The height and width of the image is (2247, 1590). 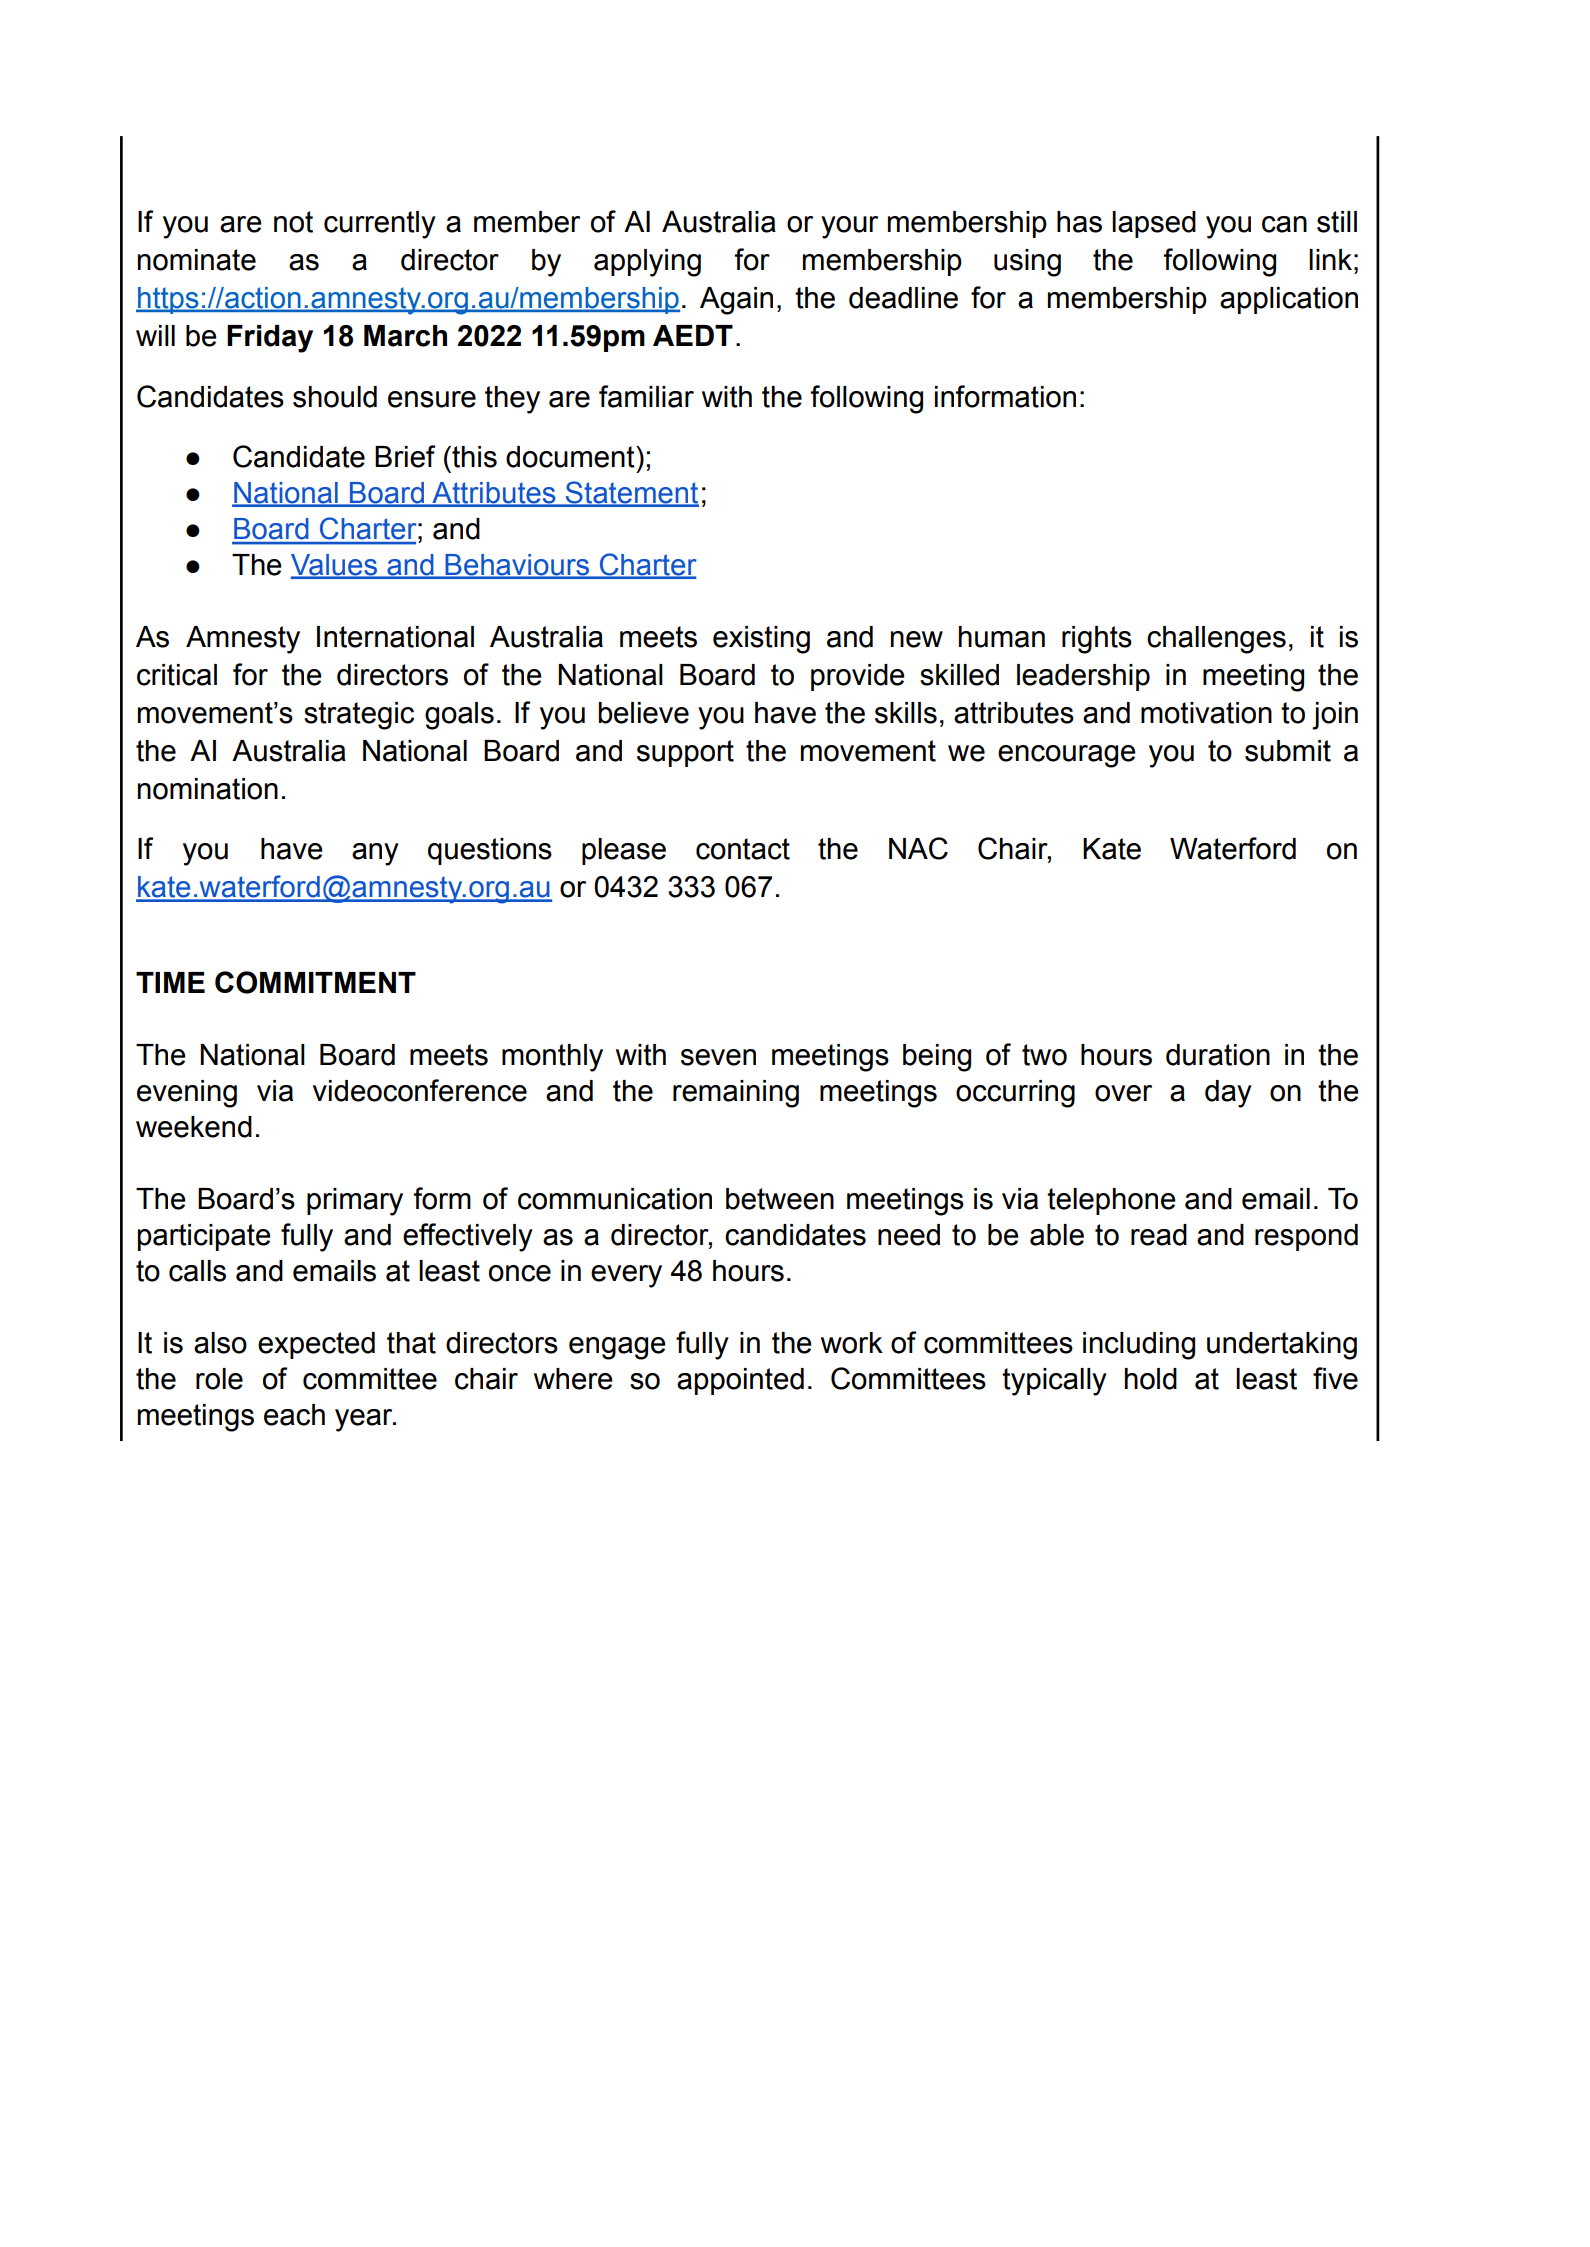 What do you see at coordinates (743, 849) in the image?
I see `contact` at bounding box center [743, 849].
